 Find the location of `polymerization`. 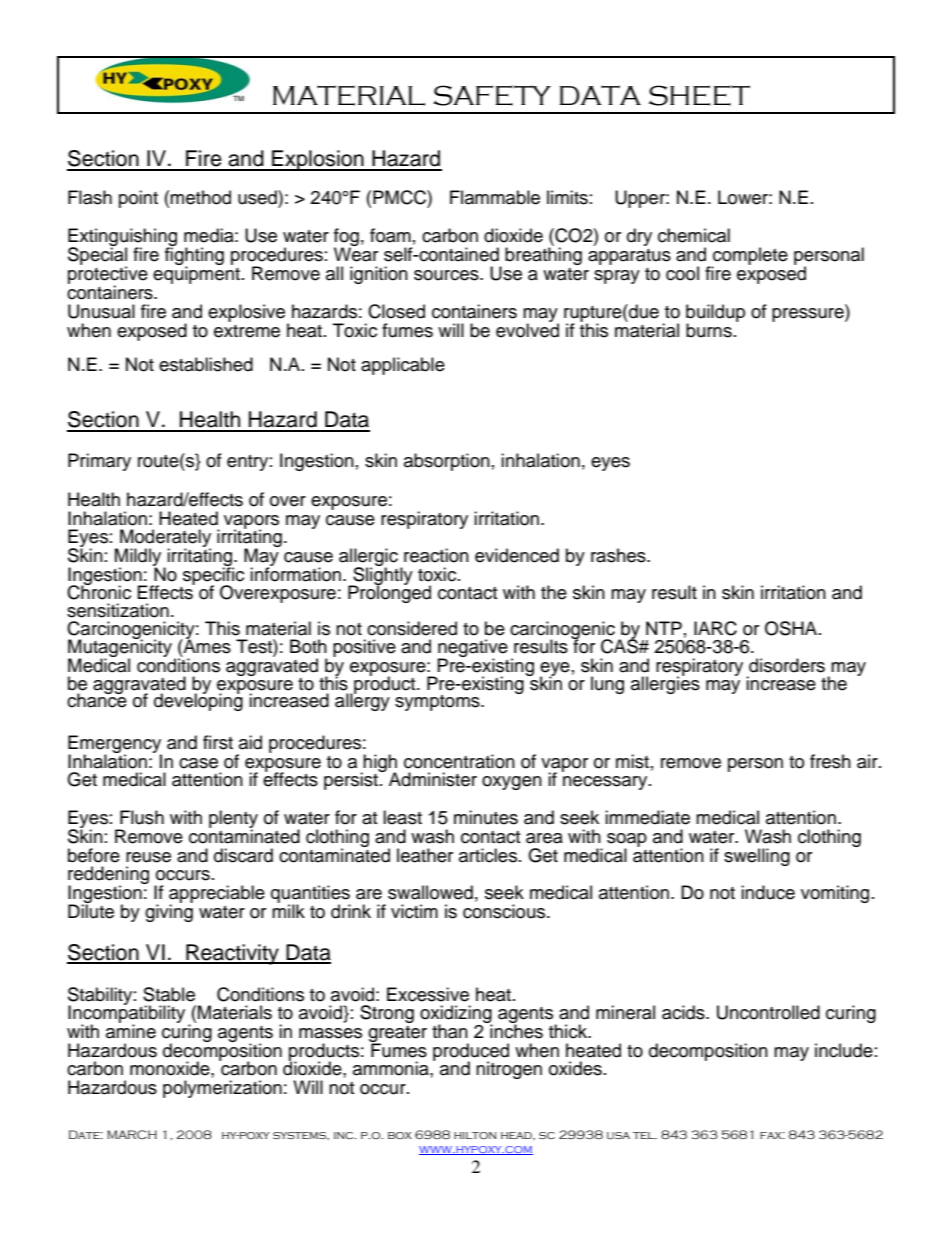

polymerization is located at coordinates (222, 1089).
